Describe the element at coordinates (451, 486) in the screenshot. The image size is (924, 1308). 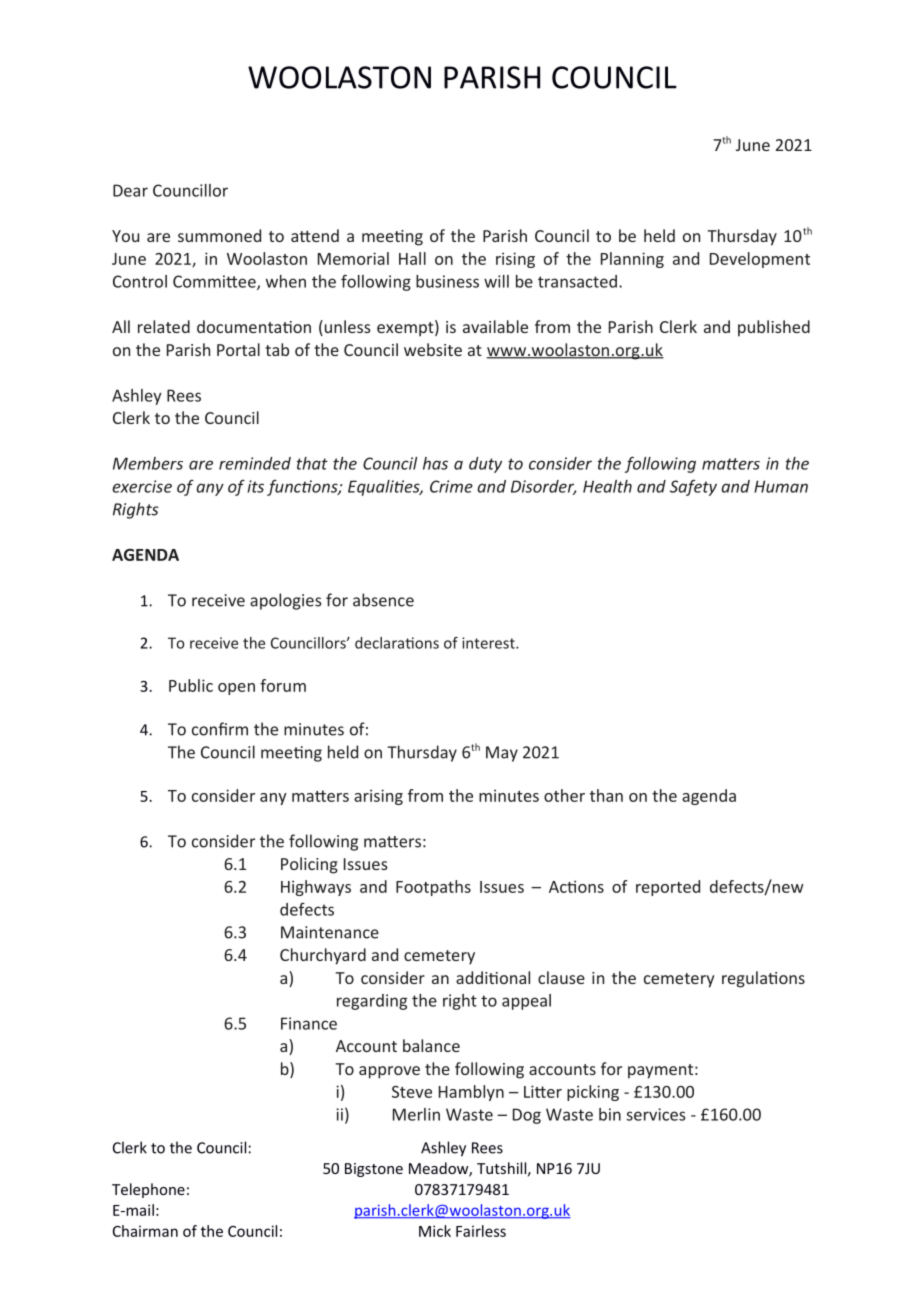
I see `Crime` at that location.
